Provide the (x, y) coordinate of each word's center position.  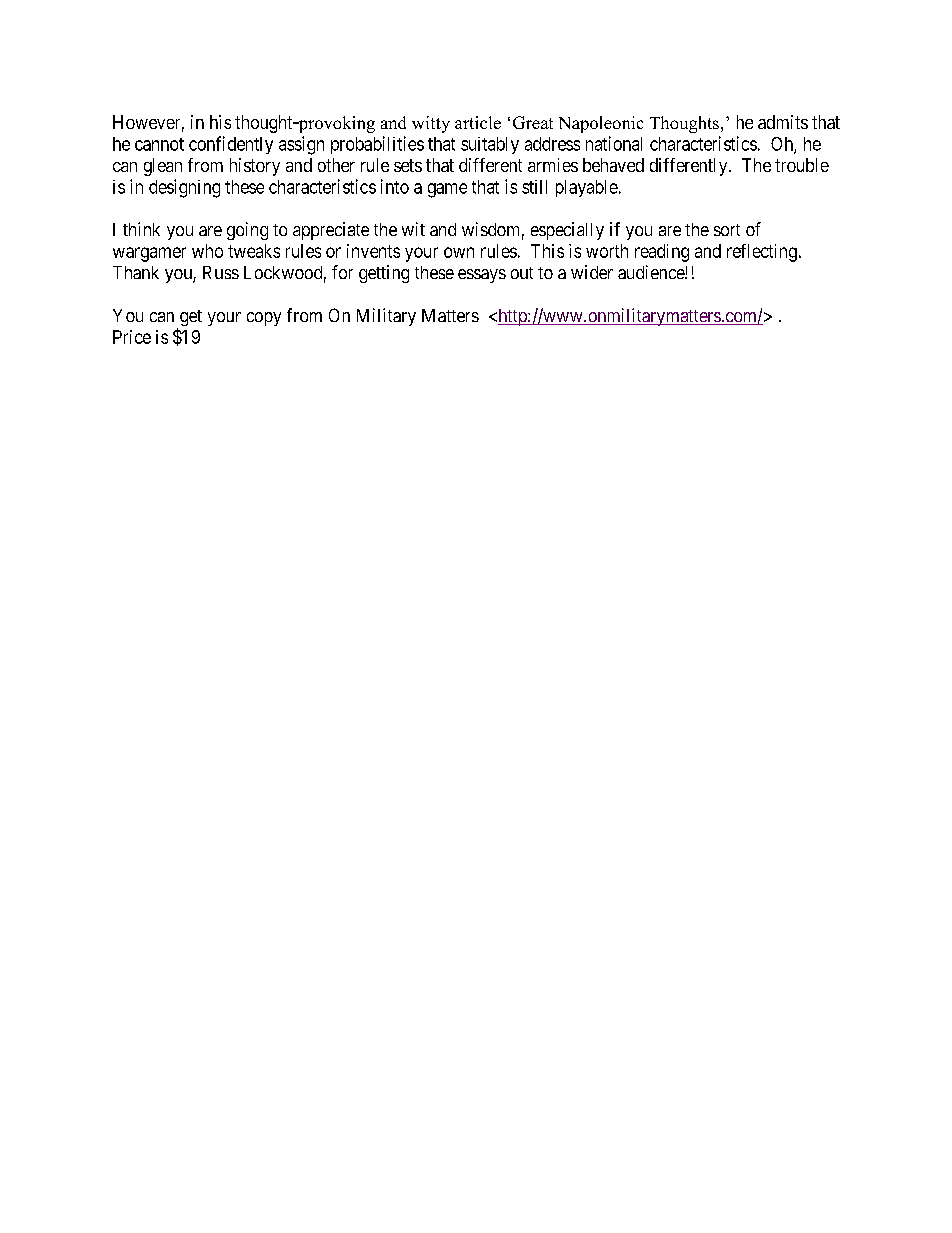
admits (783, 122)
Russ (221, 272)
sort (727, 230)
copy (264, 319)
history (255, 167)
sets (408, 165)
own (459, 252)
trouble (802, 165)
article (478, 122)
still (534, 187)
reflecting (762, 253)
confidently (231, 145)
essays (482, 276)
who (207, 251)
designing (184, 188)
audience (652, 272)
